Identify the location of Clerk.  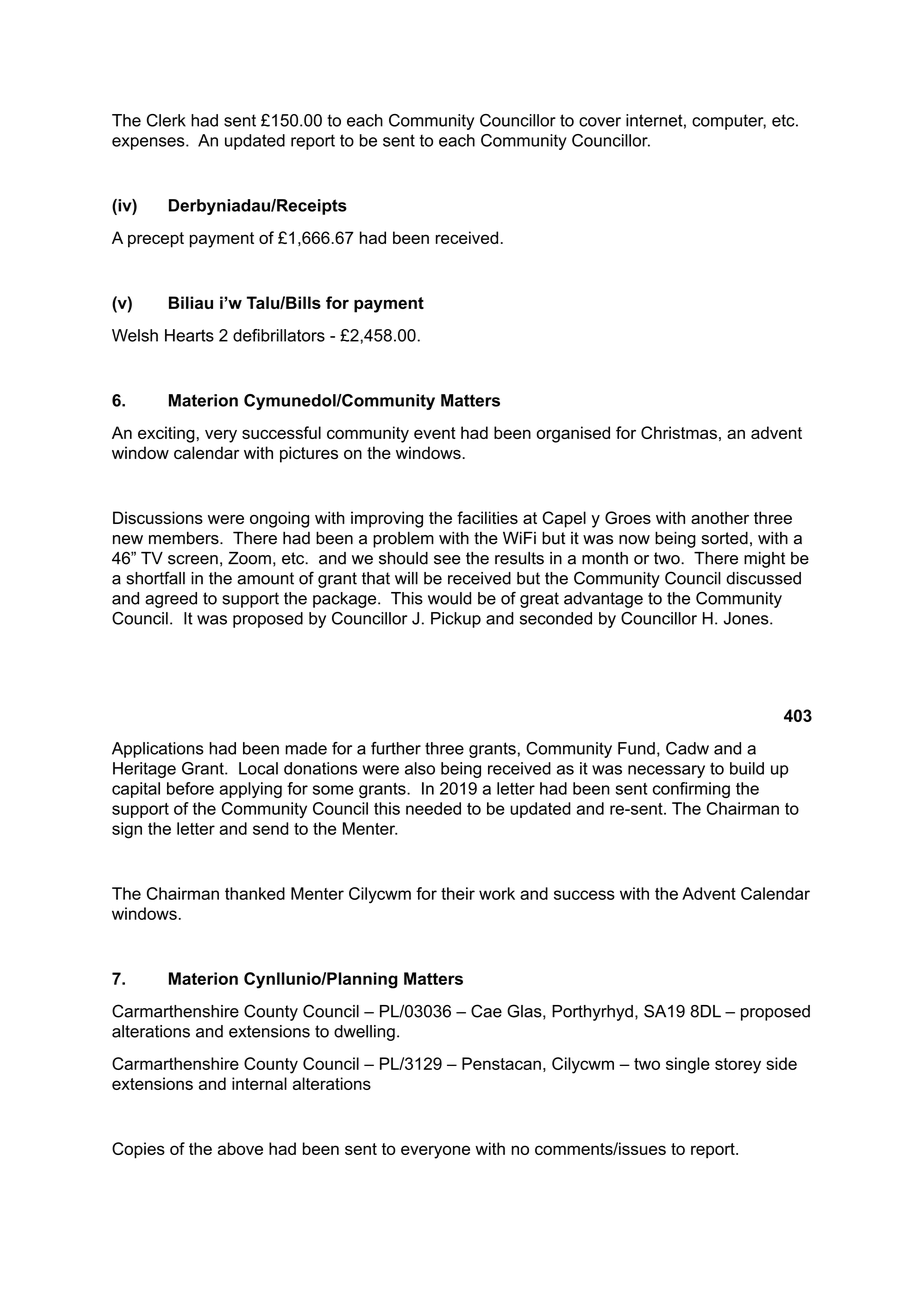
(166, 120).
